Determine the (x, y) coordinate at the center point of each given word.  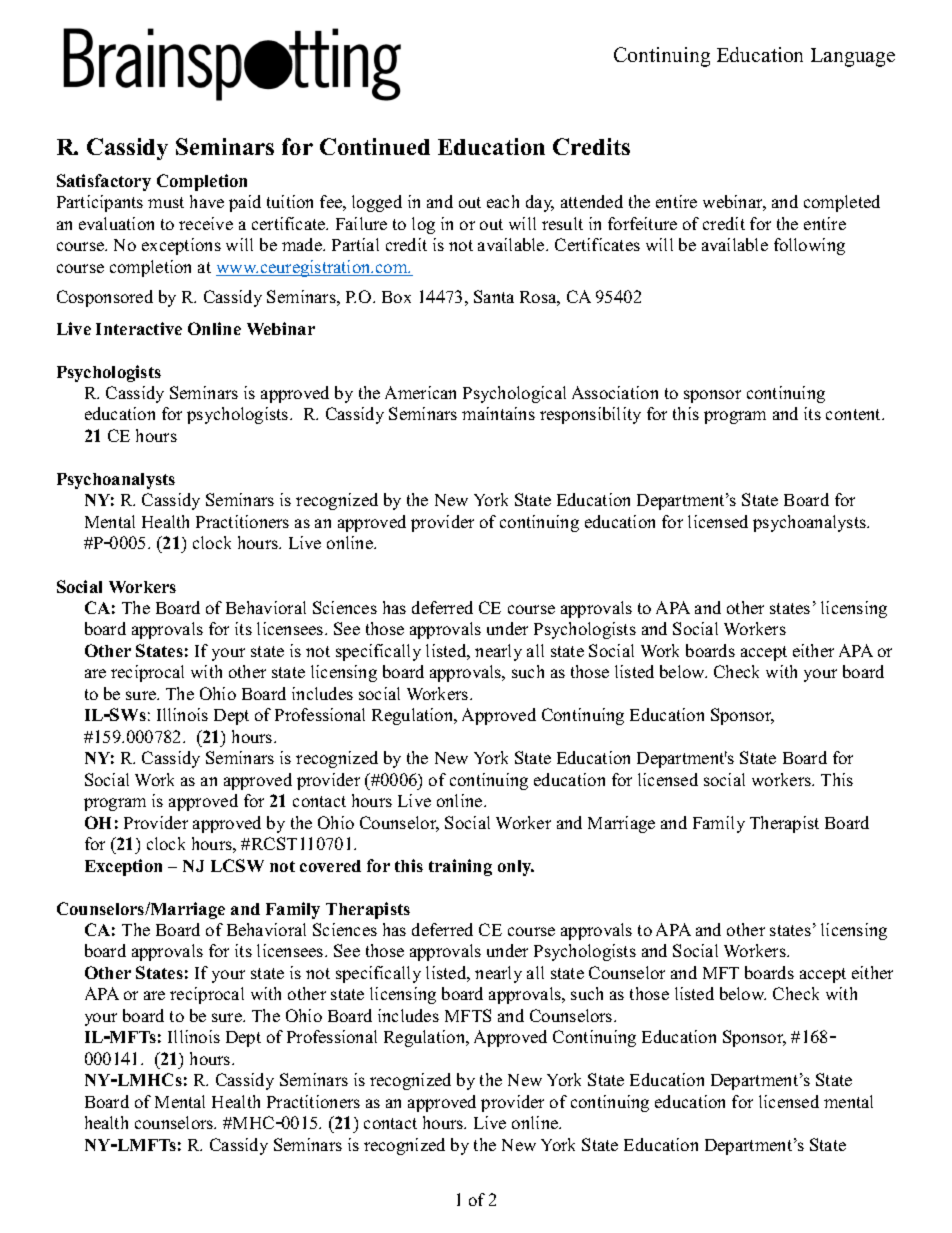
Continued (375, 146)
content (855, 414)
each (503, 201)
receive (206, 223)
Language (853, 57)
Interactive (139, 328)
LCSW (237, 865)
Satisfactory (104, 182)
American (420, 392)
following (809, 246)
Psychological (514, 394)
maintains (498, 413)
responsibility (590, 415)
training (460, 867)
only (516, 868)
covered (330, 866)
